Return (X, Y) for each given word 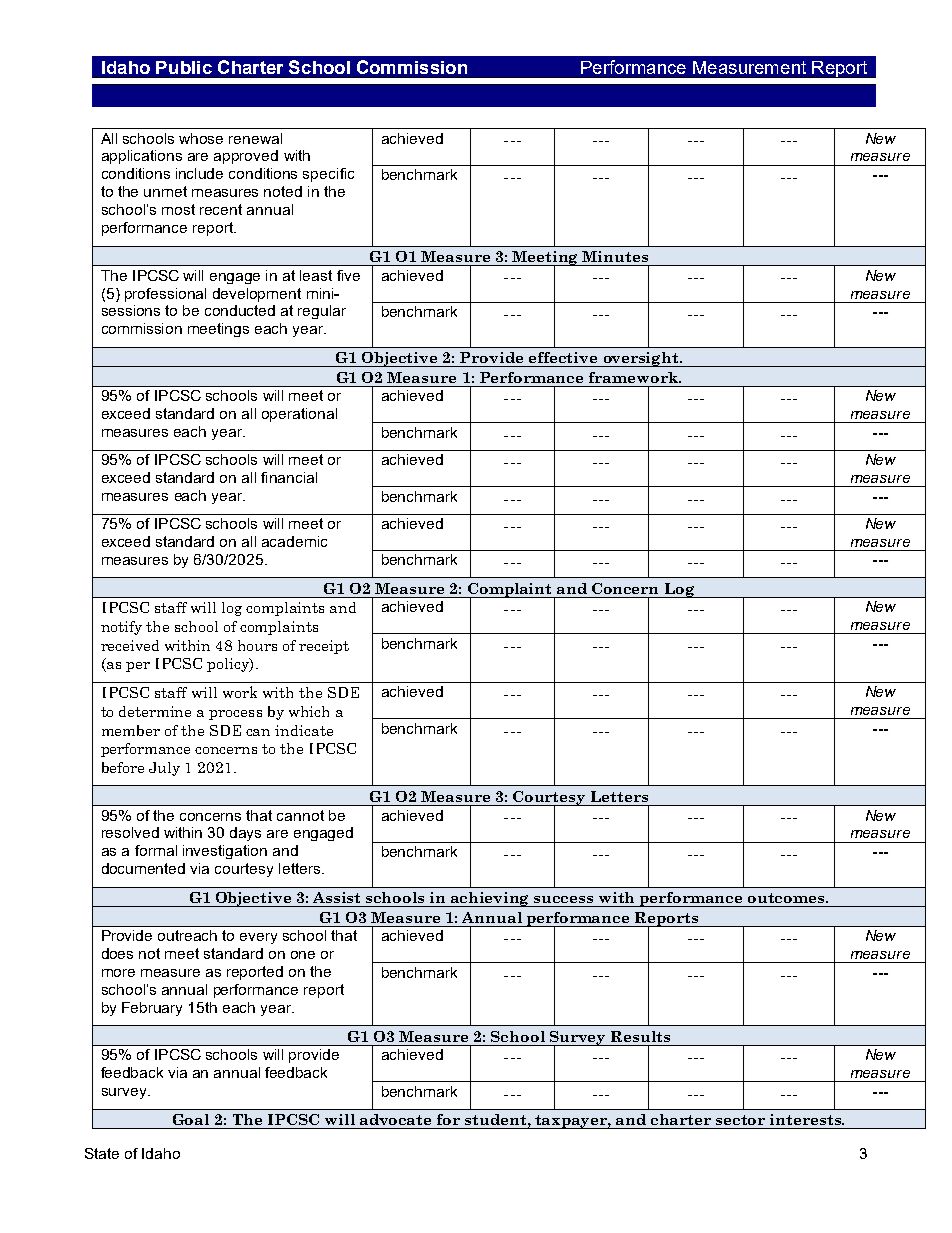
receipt (324, 647)
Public (184, 67)
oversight (641, 359)
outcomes (787, 898)
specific (328, 175)
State (102, 1153)
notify (121, 628)
